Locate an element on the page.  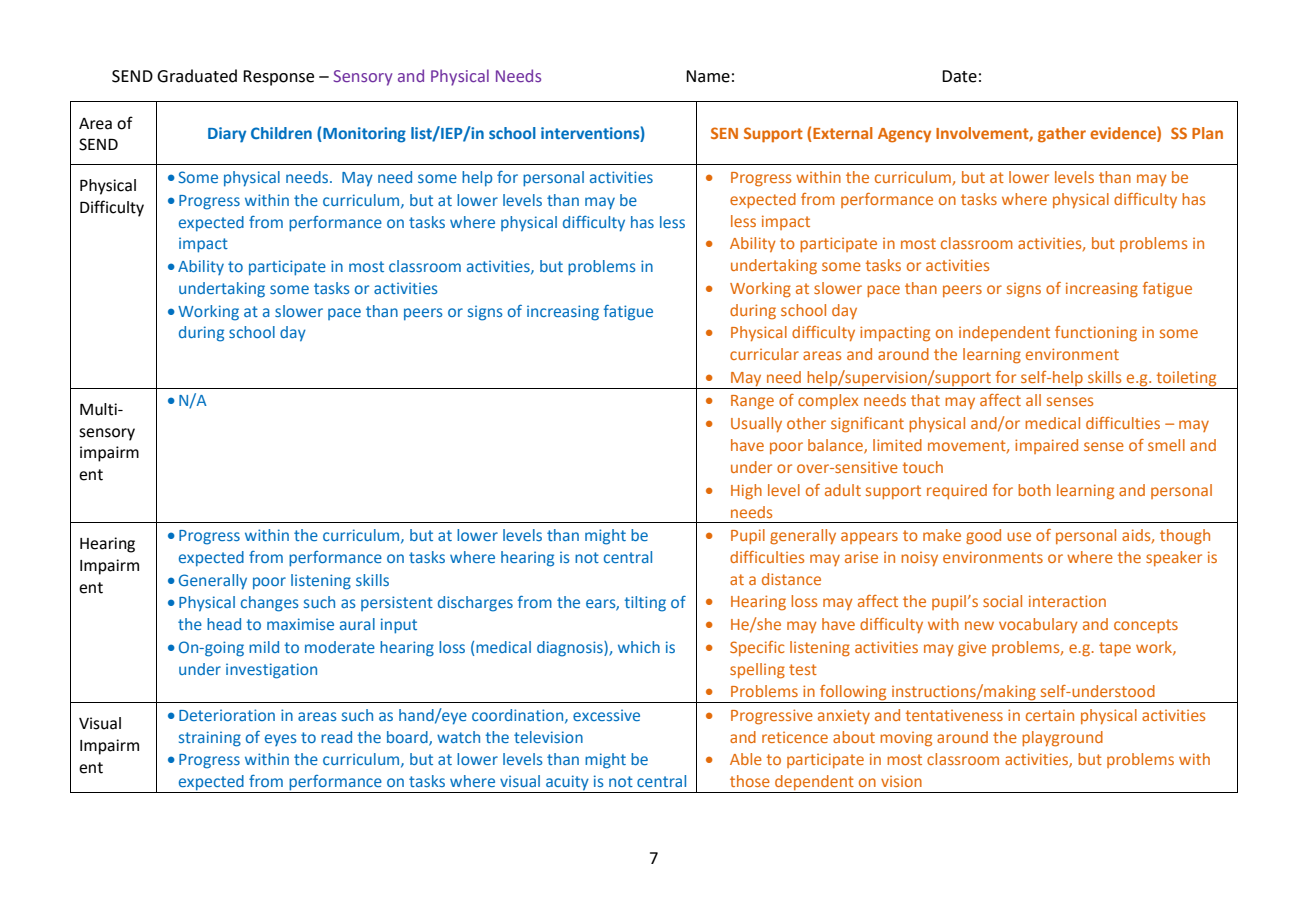
Monitoring is located at coordinates (363, 135).
